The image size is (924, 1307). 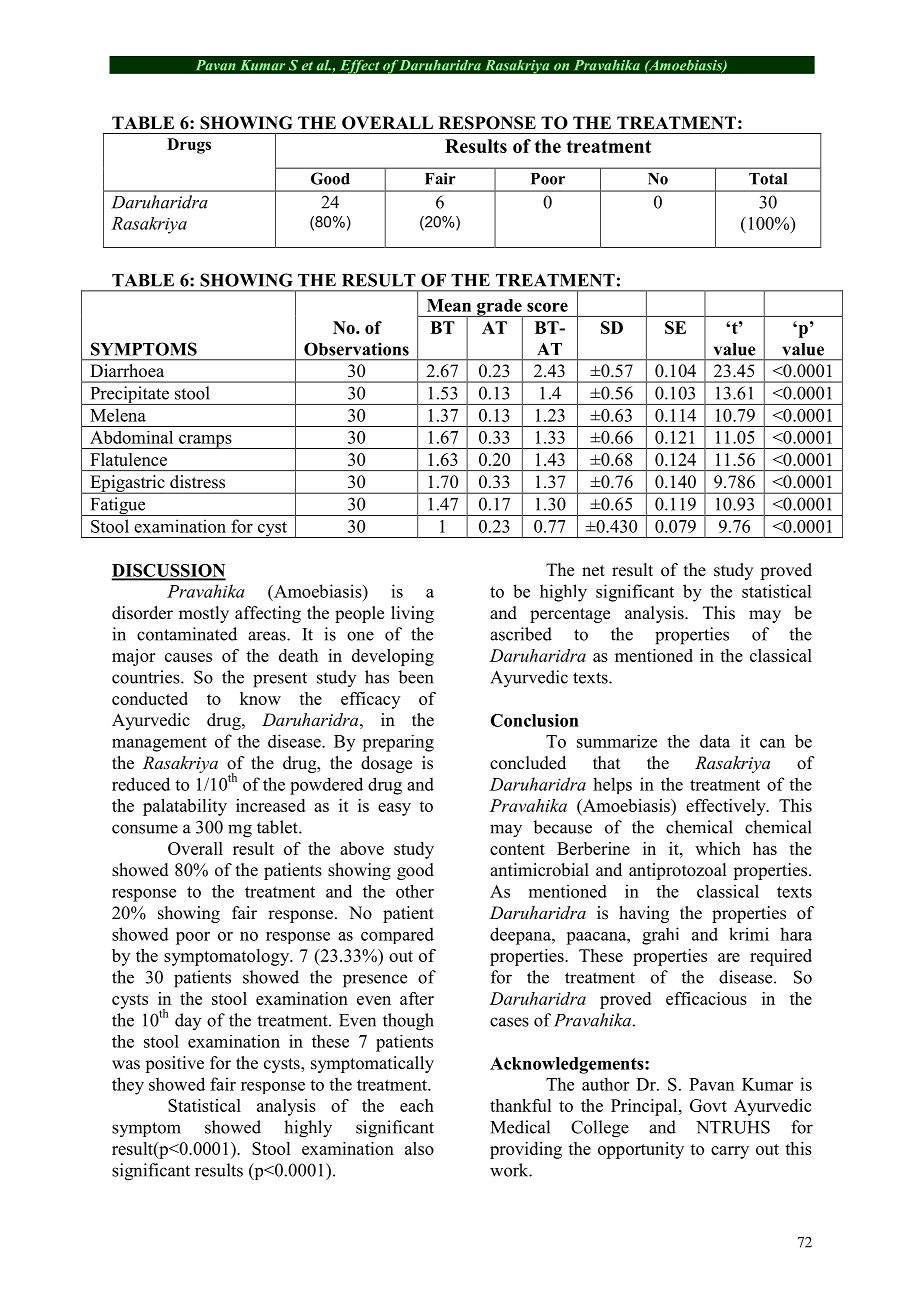 I want to click on Observations, so click(x=356, y=349).
